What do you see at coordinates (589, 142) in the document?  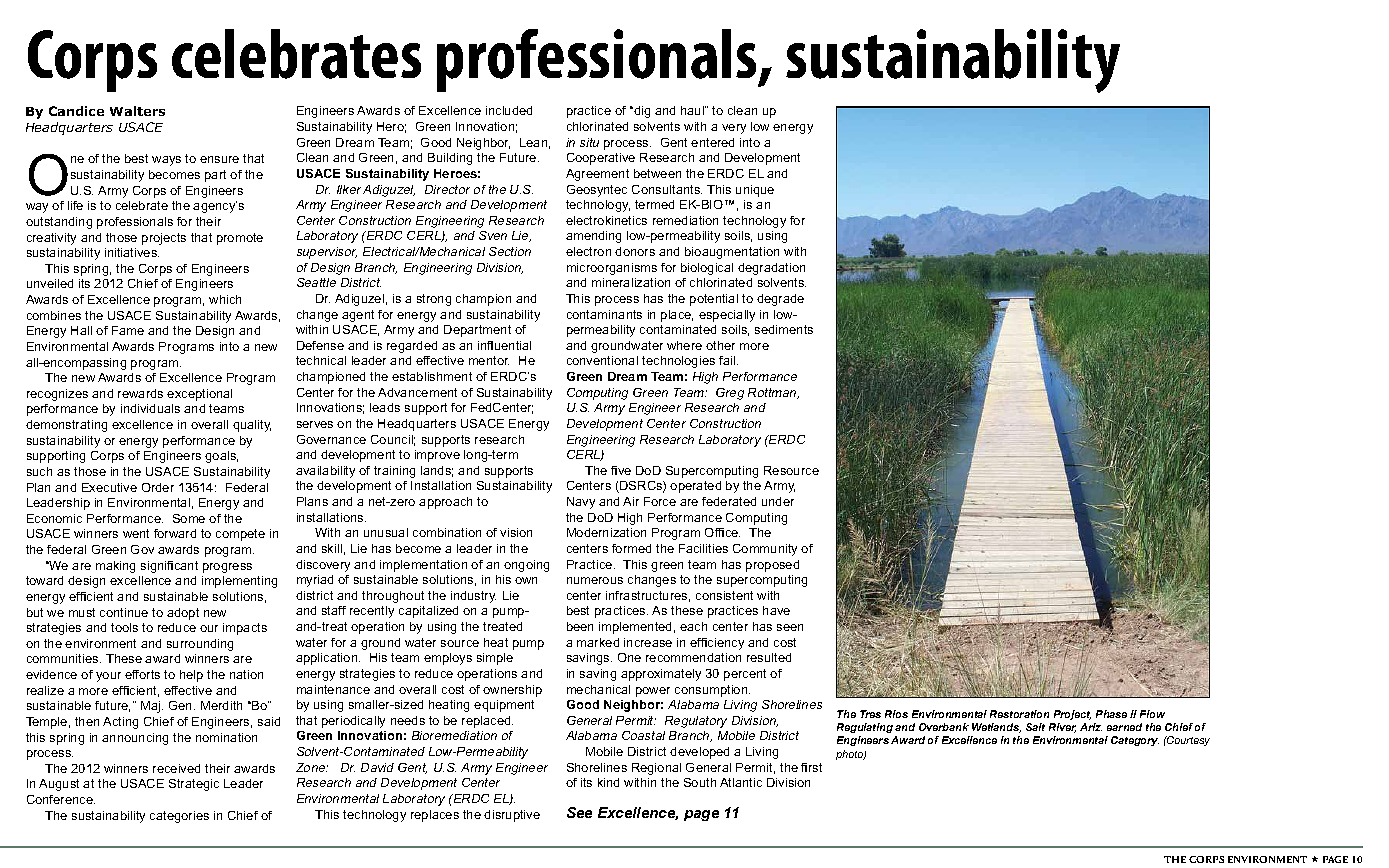 I see `situ` at bounding box center [589, 142].
